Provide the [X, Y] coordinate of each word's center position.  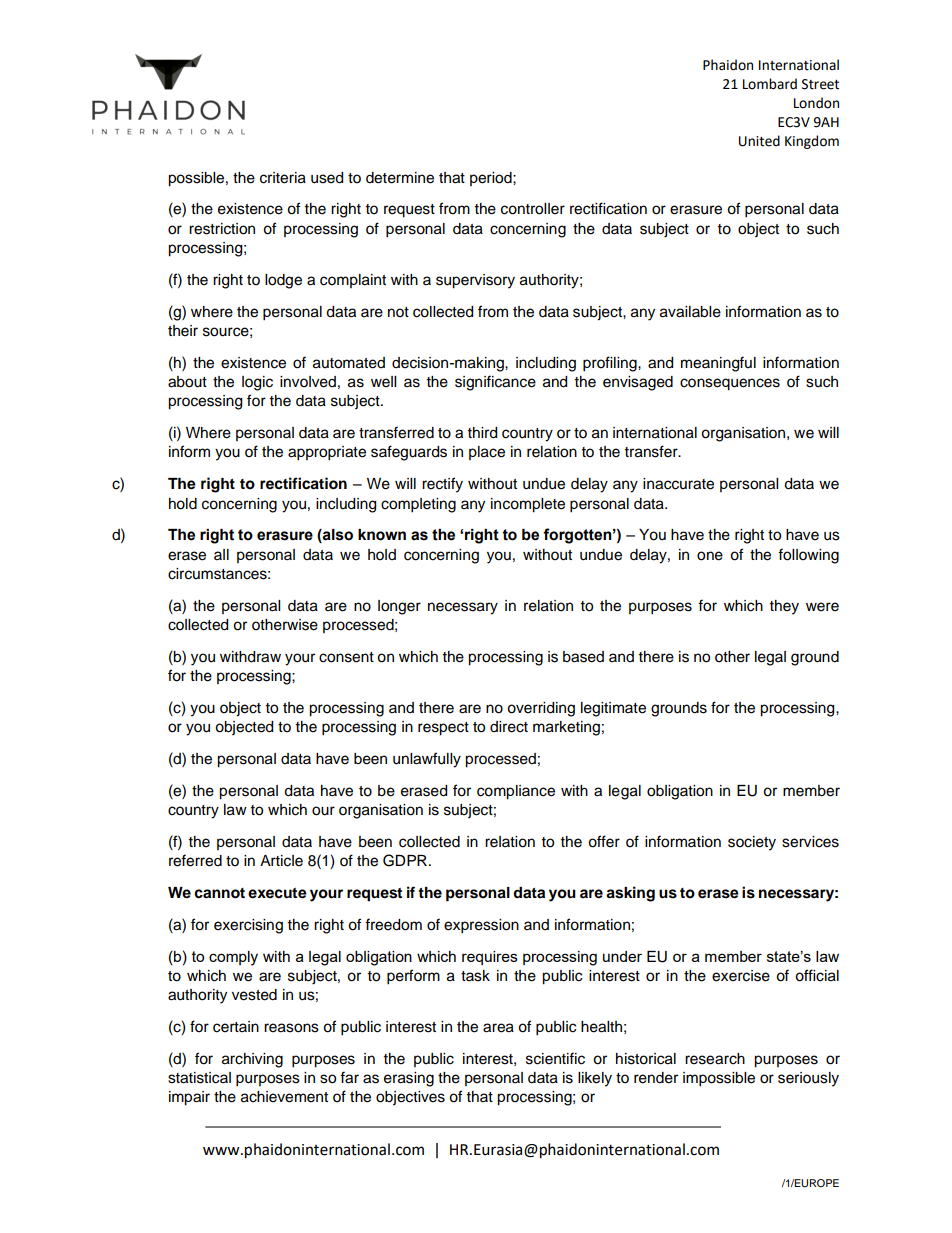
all [221, 554]
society [752, 843]
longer [399, 607]
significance [495, 383]
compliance [516, 792]
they [784, 607]
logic [257, 383]
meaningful [718, 364]
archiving [252, 1060]
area [498, 1028]
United [759, 141]
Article [281, 861]
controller [533, 209]
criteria [283, 178]
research [715, 1059]
